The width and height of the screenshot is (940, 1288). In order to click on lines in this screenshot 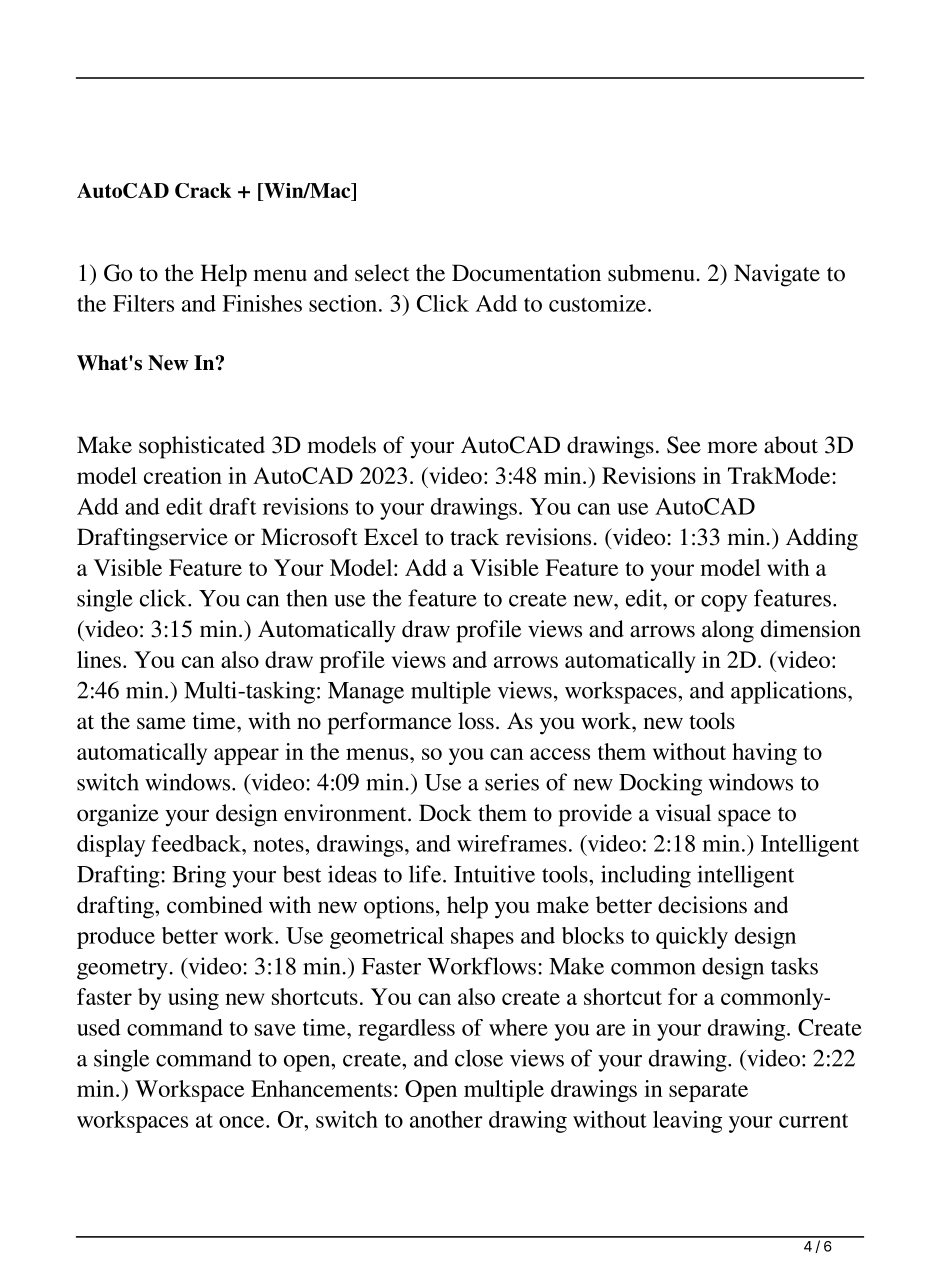, I will do `click(99, 659)`.
